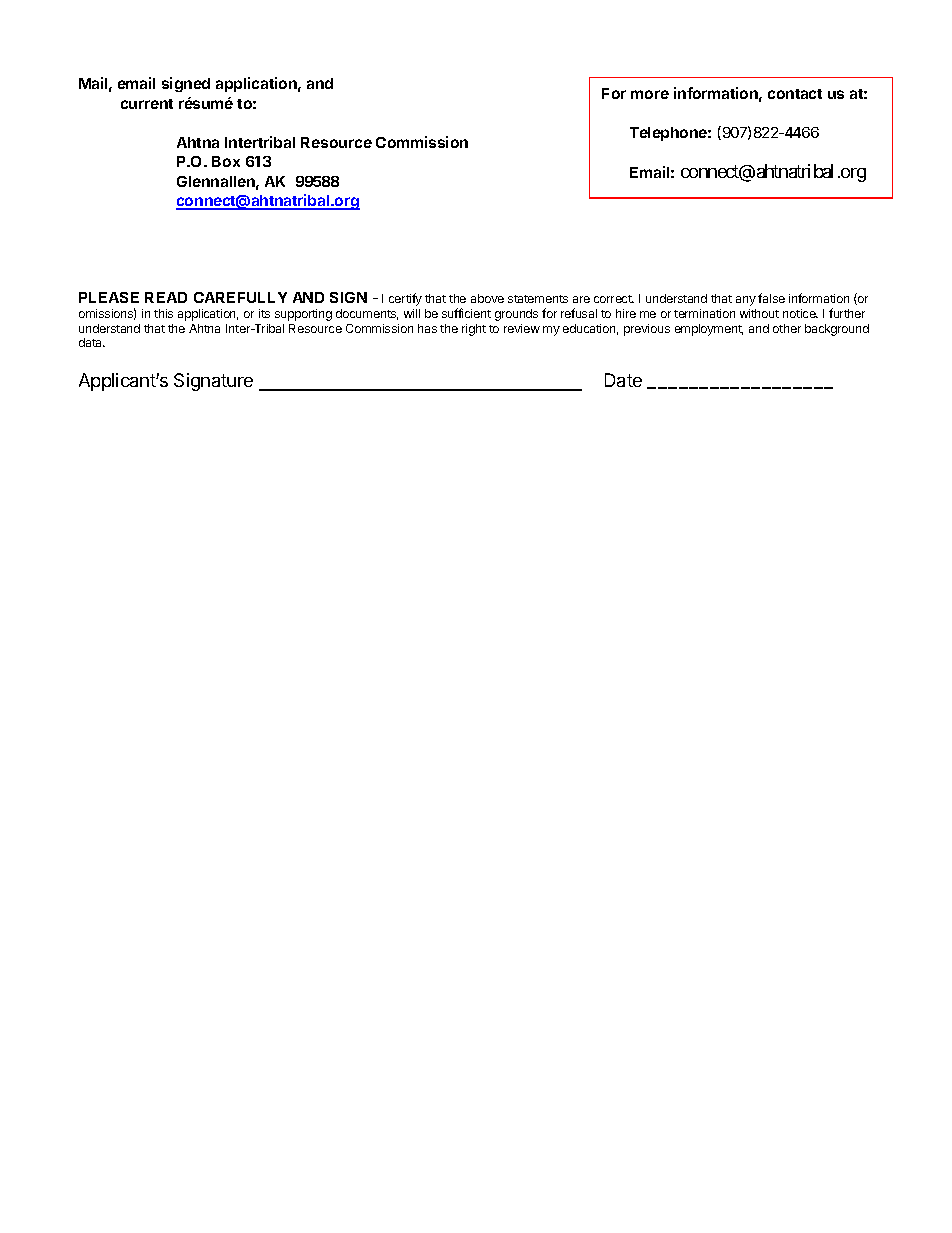 Image resolution: width=952 pixels, height=1233 pixels. I want to click on statements, so click(538, 299).
